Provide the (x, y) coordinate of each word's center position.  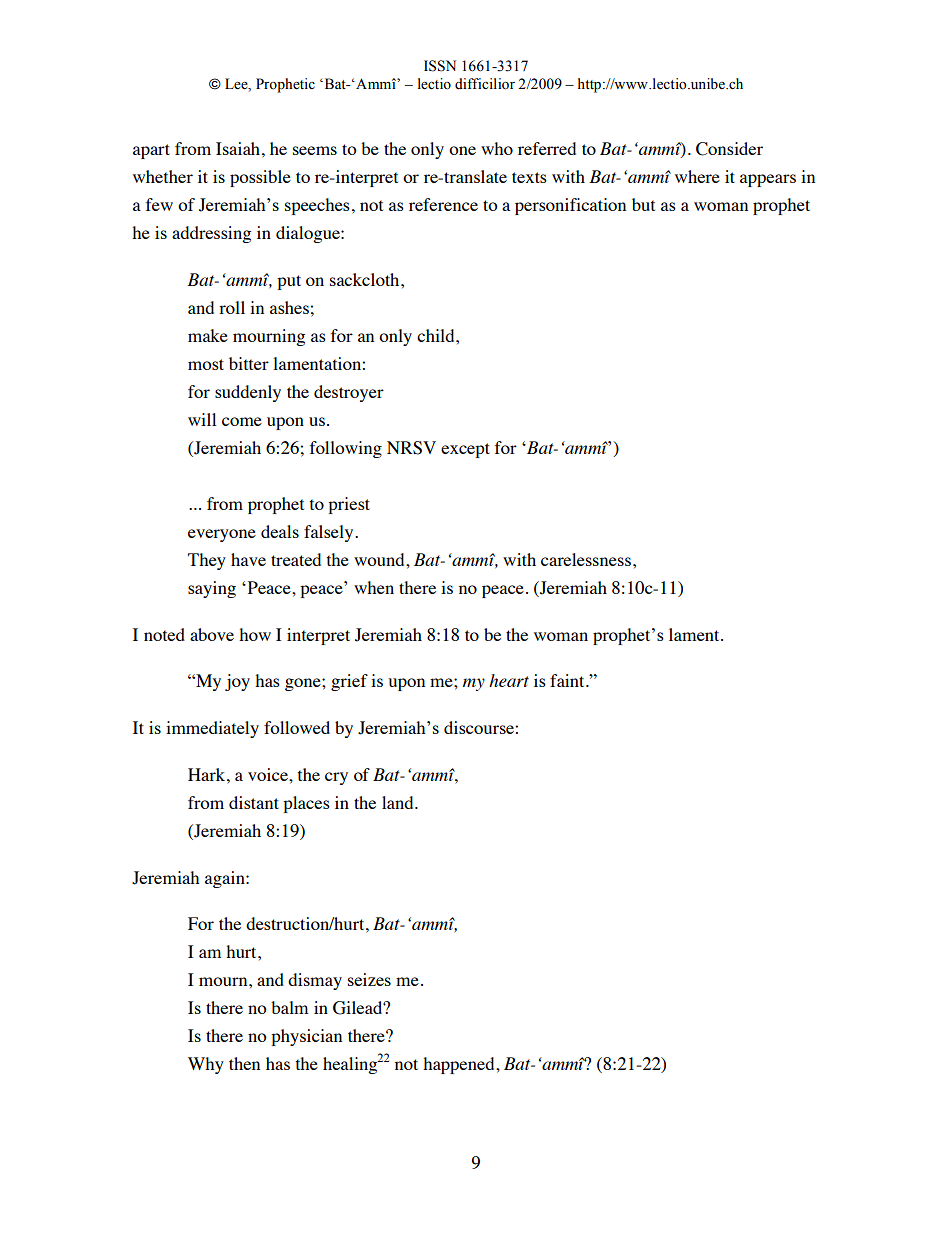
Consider (729, 149)
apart (151, 151)
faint (568, 680)
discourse (480, 727)
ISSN (440, 66)
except (465, 450)
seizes (369, 979)
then (244, 1063)
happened (460, 1065)
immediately (212, 729)
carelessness (586, 559)
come (242, 421)
